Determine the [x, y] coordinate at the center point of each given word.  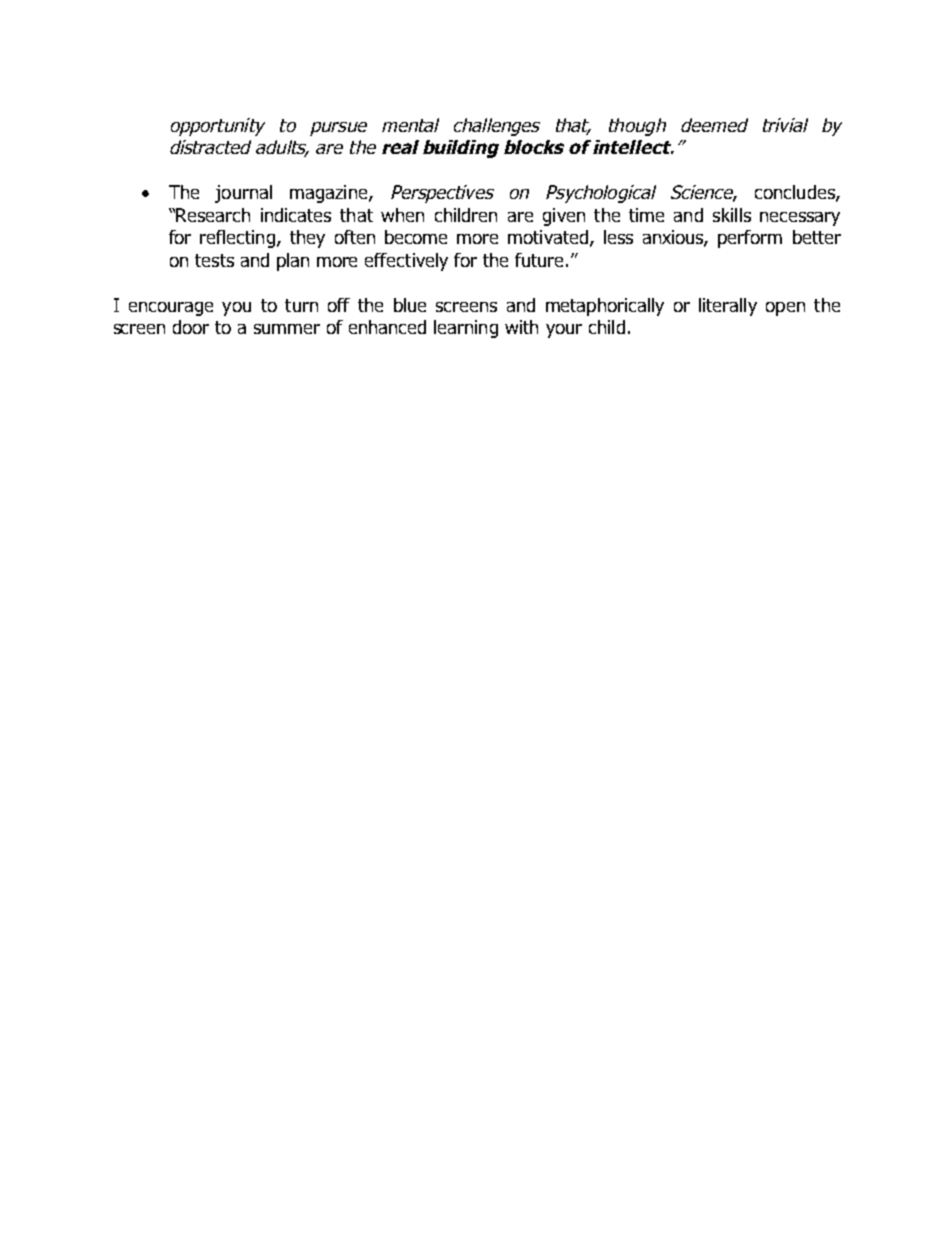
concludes [796, 193]
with [521, 327]
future [541, 260]
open [785, 309]
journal [243, 194]
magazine [330, 194]
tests [214, 260]
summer [287, 329]
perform [750, 239]
